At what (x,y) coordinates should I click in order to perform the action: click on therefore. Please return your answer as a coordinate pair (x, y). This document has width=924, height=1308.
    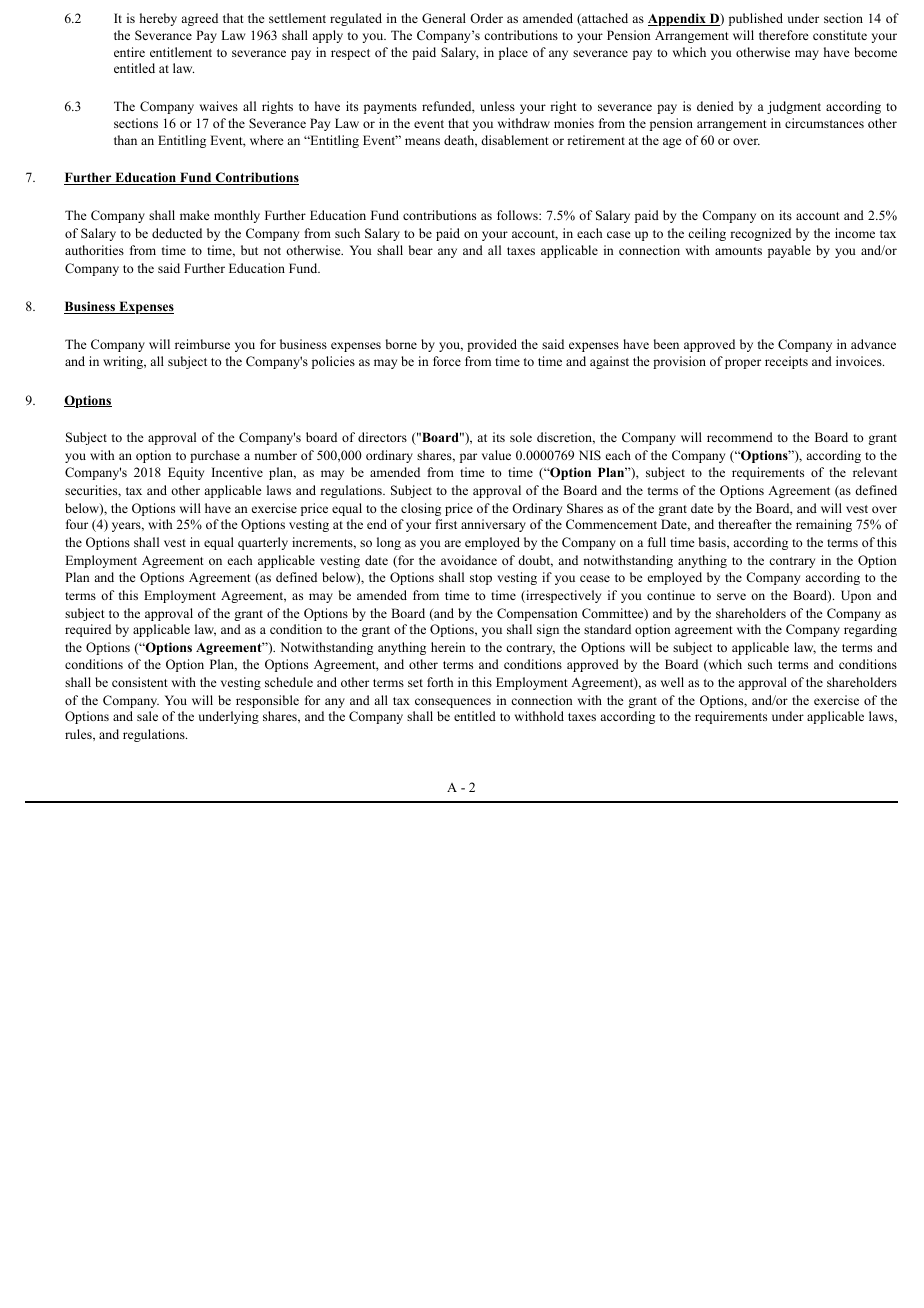
    Looking at the image, I should click on (784, 35).
